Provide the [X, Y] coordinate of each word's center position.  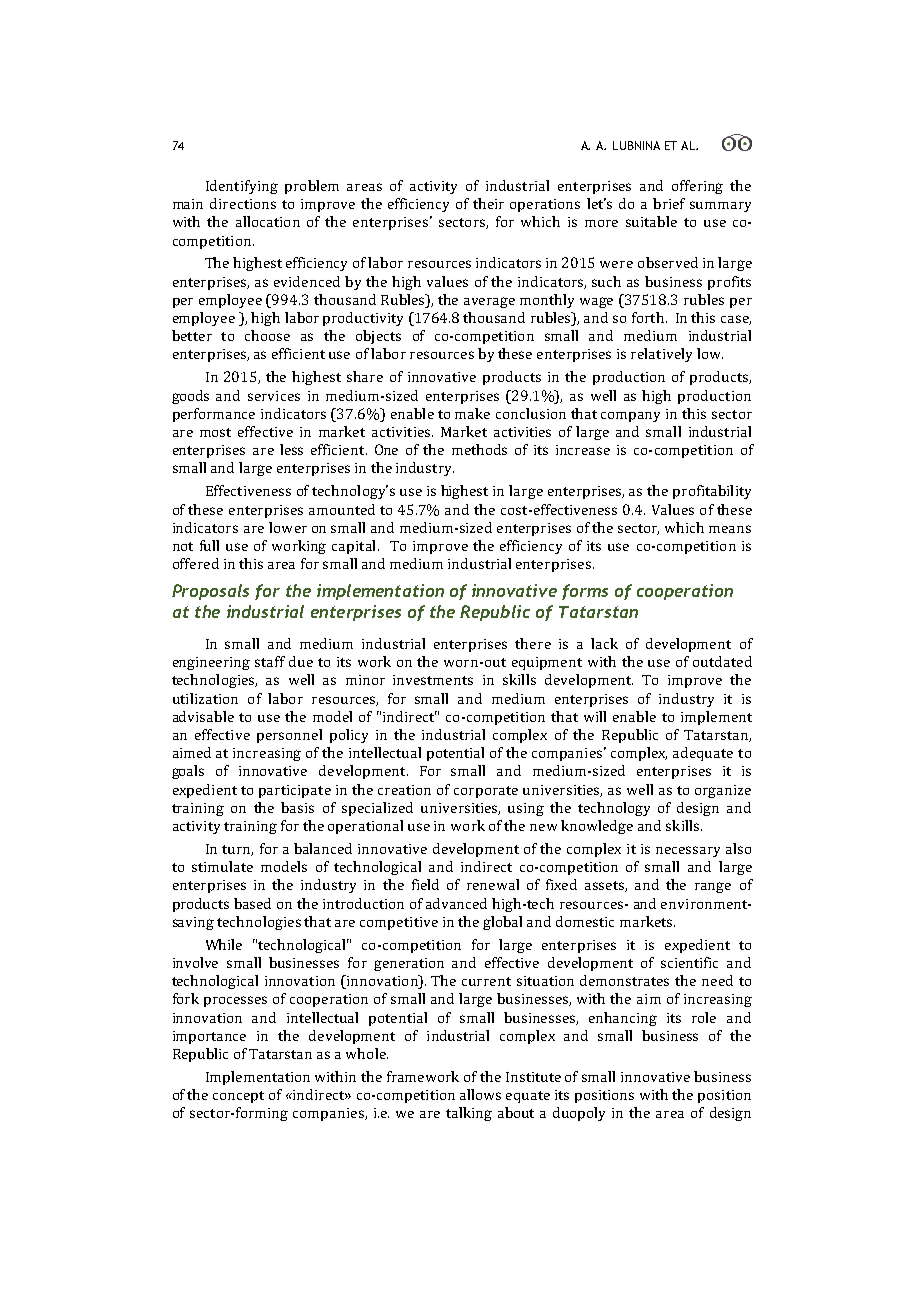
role [704, 1017]
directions [243, 203]
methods [479, 449]
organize [723, 791]
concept [238, 1097]
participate [295, 791]
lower [288, 527]
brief [669, 203]
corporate [486, 792]
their [488, 203]
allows [480, 1094]
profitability [712, 492]
